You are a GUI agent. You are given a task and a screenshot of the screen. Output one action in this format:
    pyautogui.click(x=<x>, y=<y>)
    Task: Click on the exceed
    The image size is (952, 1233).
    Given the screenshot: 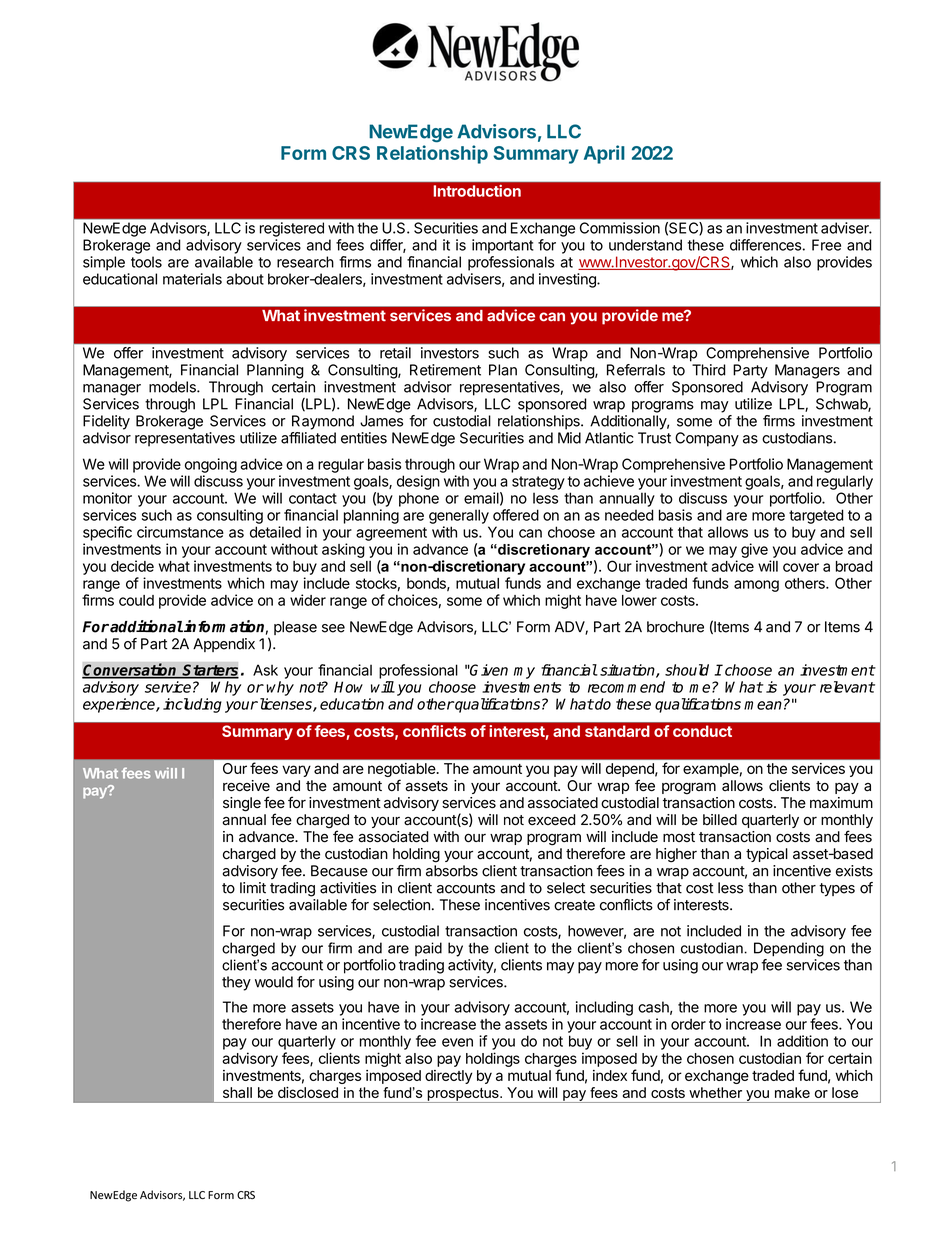 What is the action you would take?
    pyautogui.click(x=552, y=820)
